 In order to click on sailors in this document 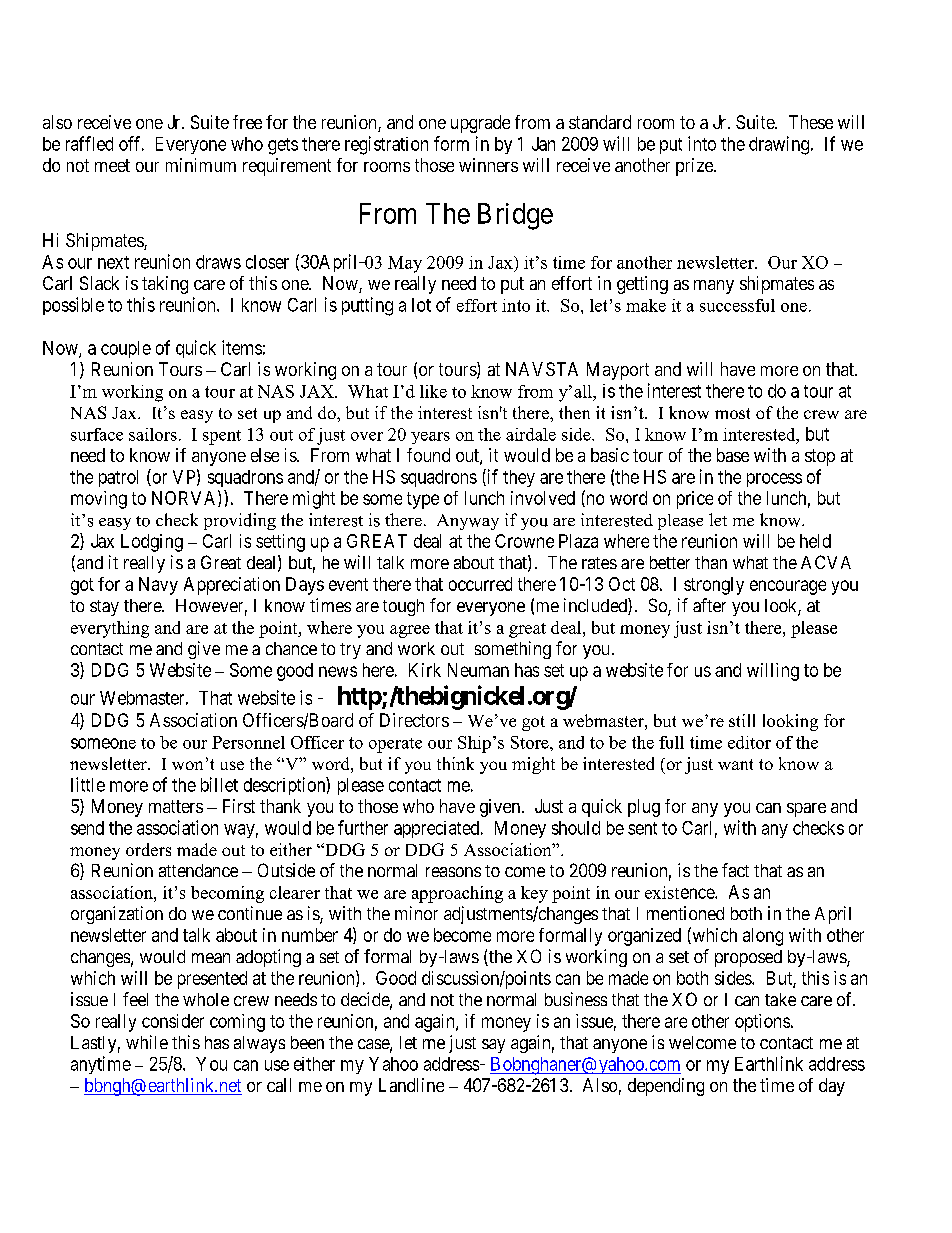, I will do `click(153, 434)`.
